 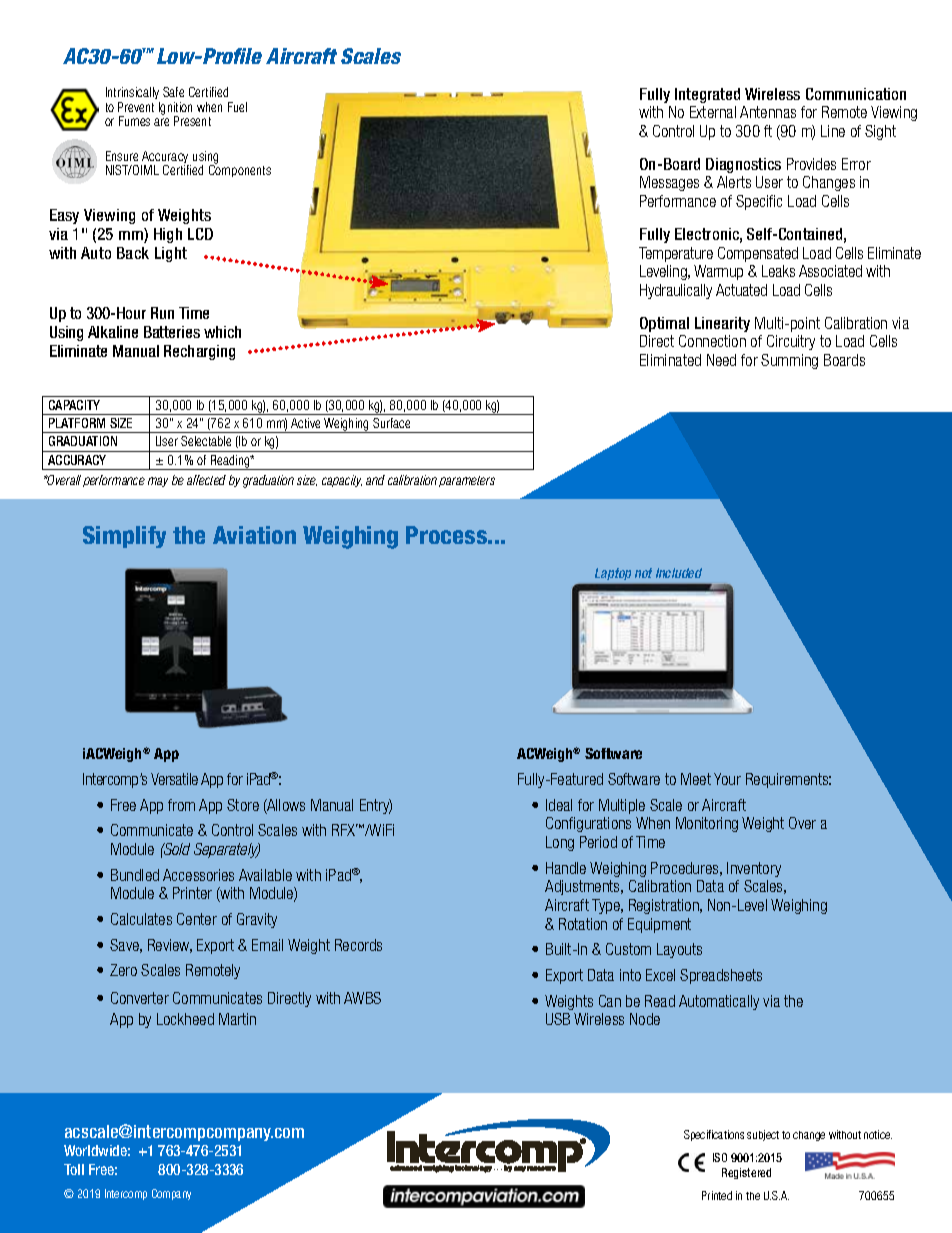 What do you see at coordinates (613, 574) in the screenshot?
I see `Laptop` at bounding box center [613, 574].
